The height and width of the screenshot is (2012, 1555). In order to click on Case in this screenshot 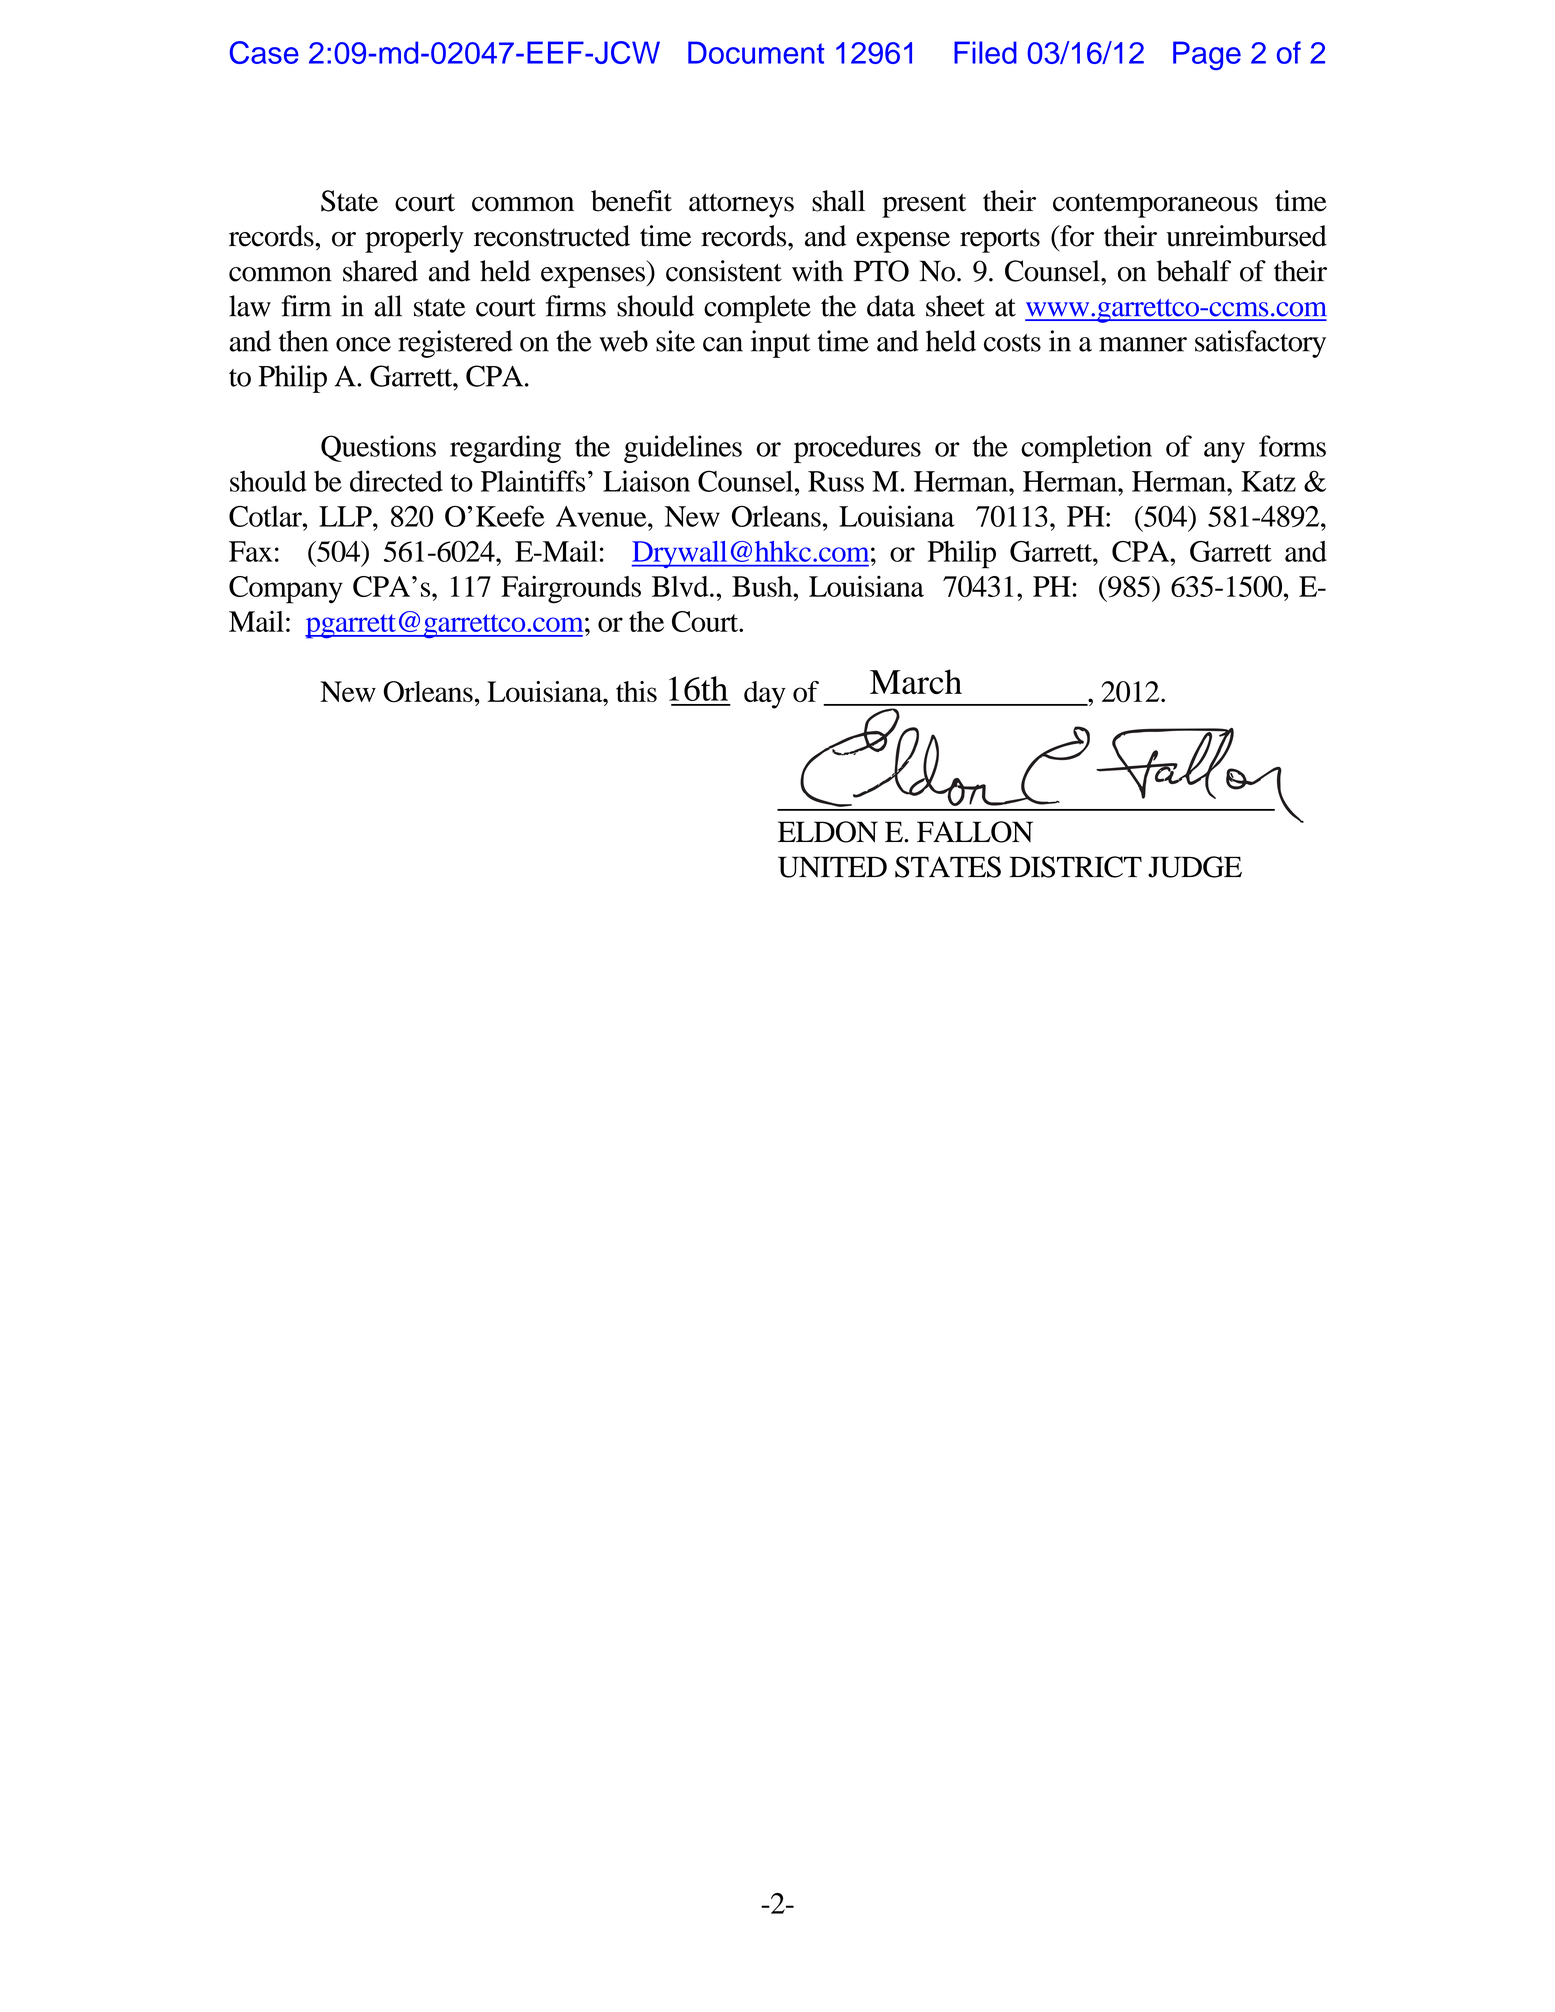, I will do `click(264, 52)`.
